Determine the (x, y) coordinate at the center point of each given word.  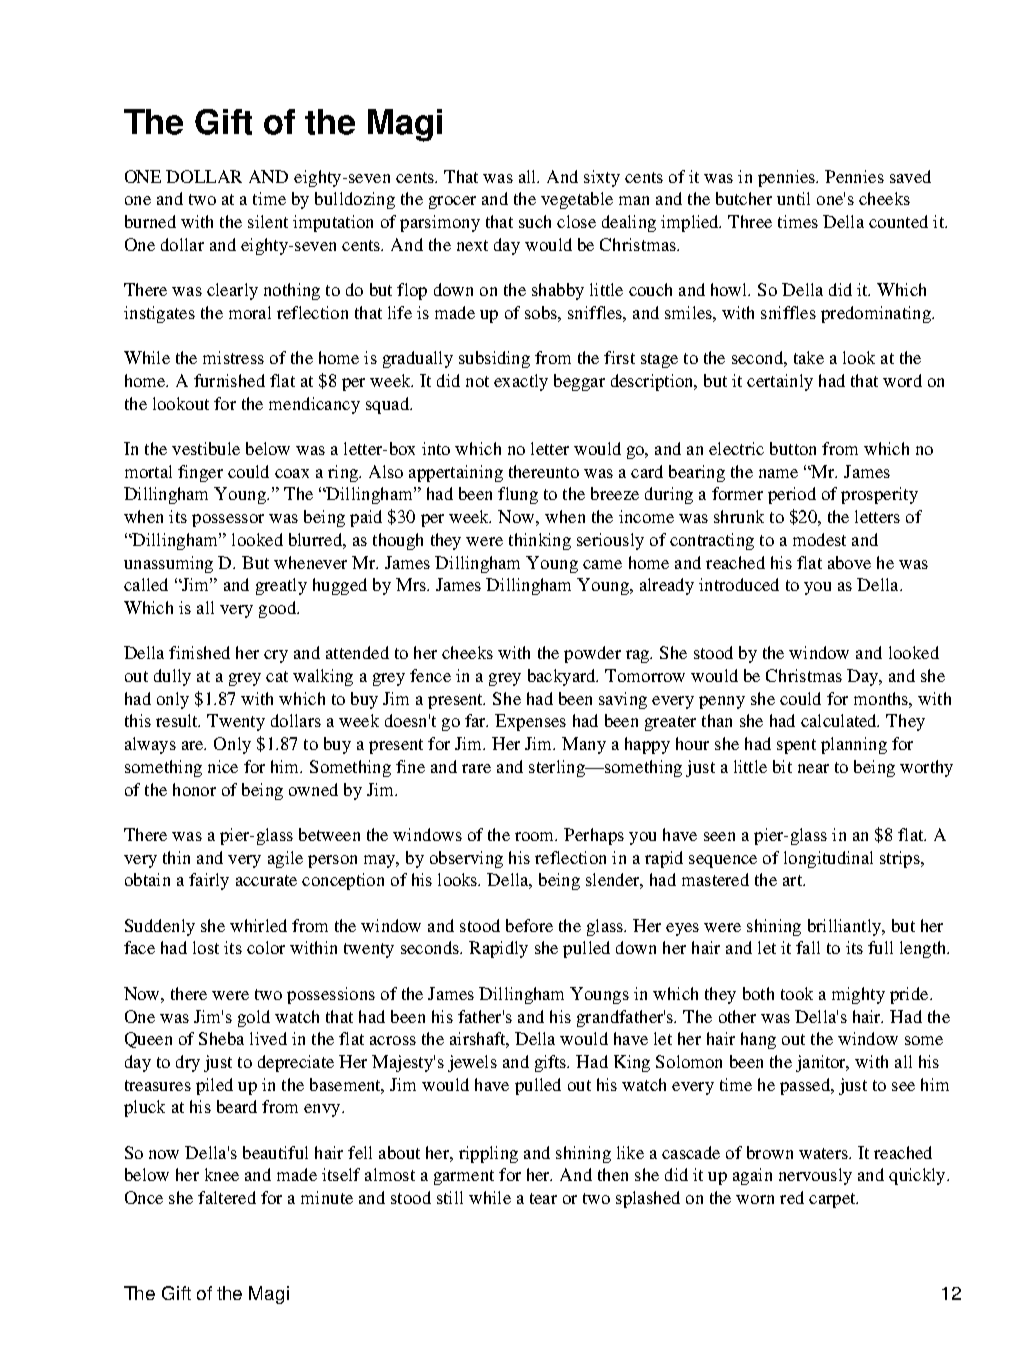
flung (518, 495)
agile (285, 859)
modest (819, 539)
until (793, 198)
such (535, 221)
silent (268, 221)
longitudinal (828, 859)
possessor (228, 520)
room (536, 836)
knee (222, 1174)
